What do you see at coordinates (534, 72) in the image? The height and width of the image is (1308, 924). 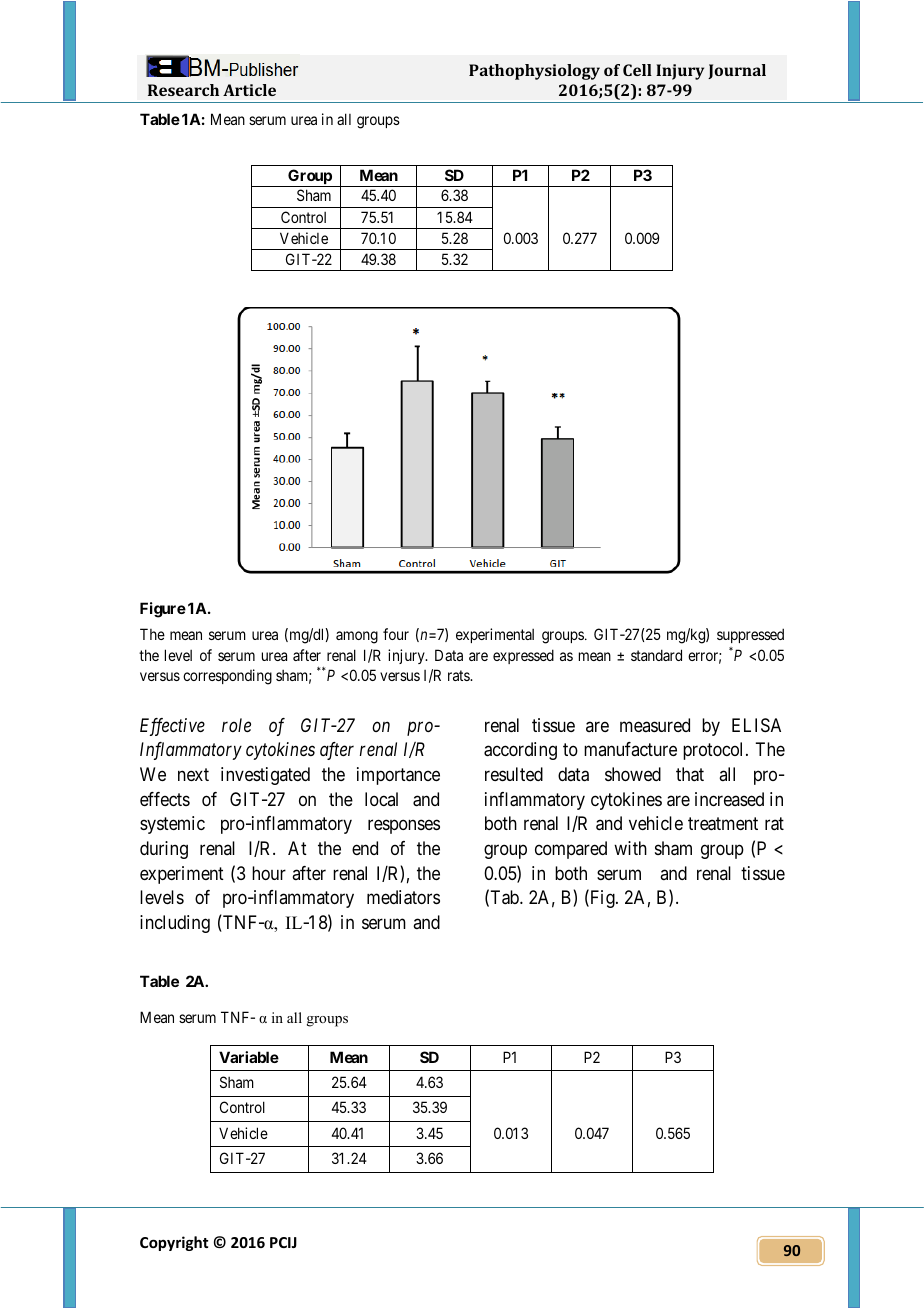 I see `Pathophysiology` at bounding box center [534, 72].
